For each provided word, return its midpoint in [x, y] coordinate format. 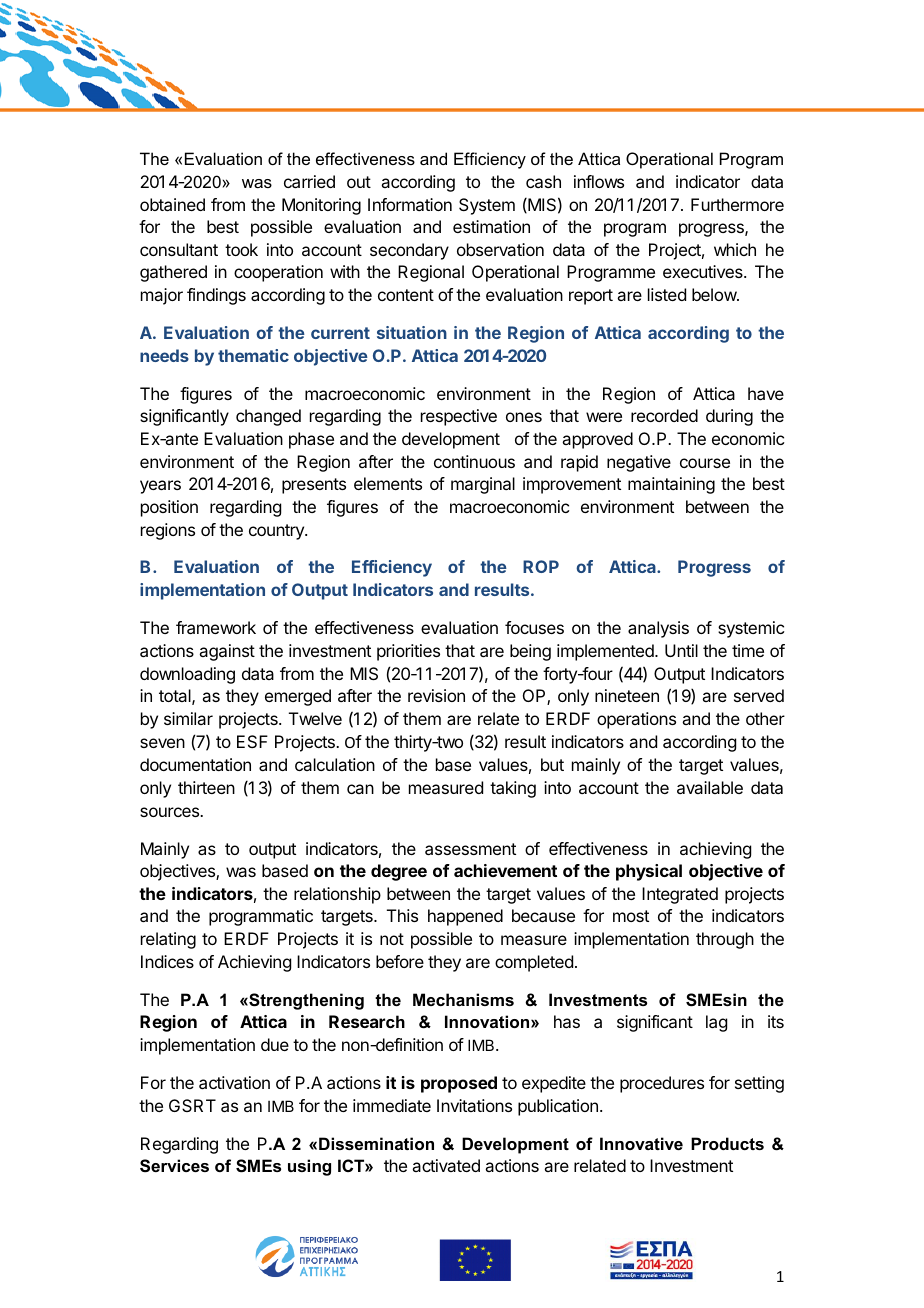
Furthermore [737, 204]
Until [681, 650]
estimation [491, 226]
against [227, 652]
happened [465, 917]
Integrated [680, 895]
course [705, 463]
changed [268, 417]
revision [436, 695]
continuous [474, 461]
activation [234, 1082]
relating [168, 940]
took [241, 249]
